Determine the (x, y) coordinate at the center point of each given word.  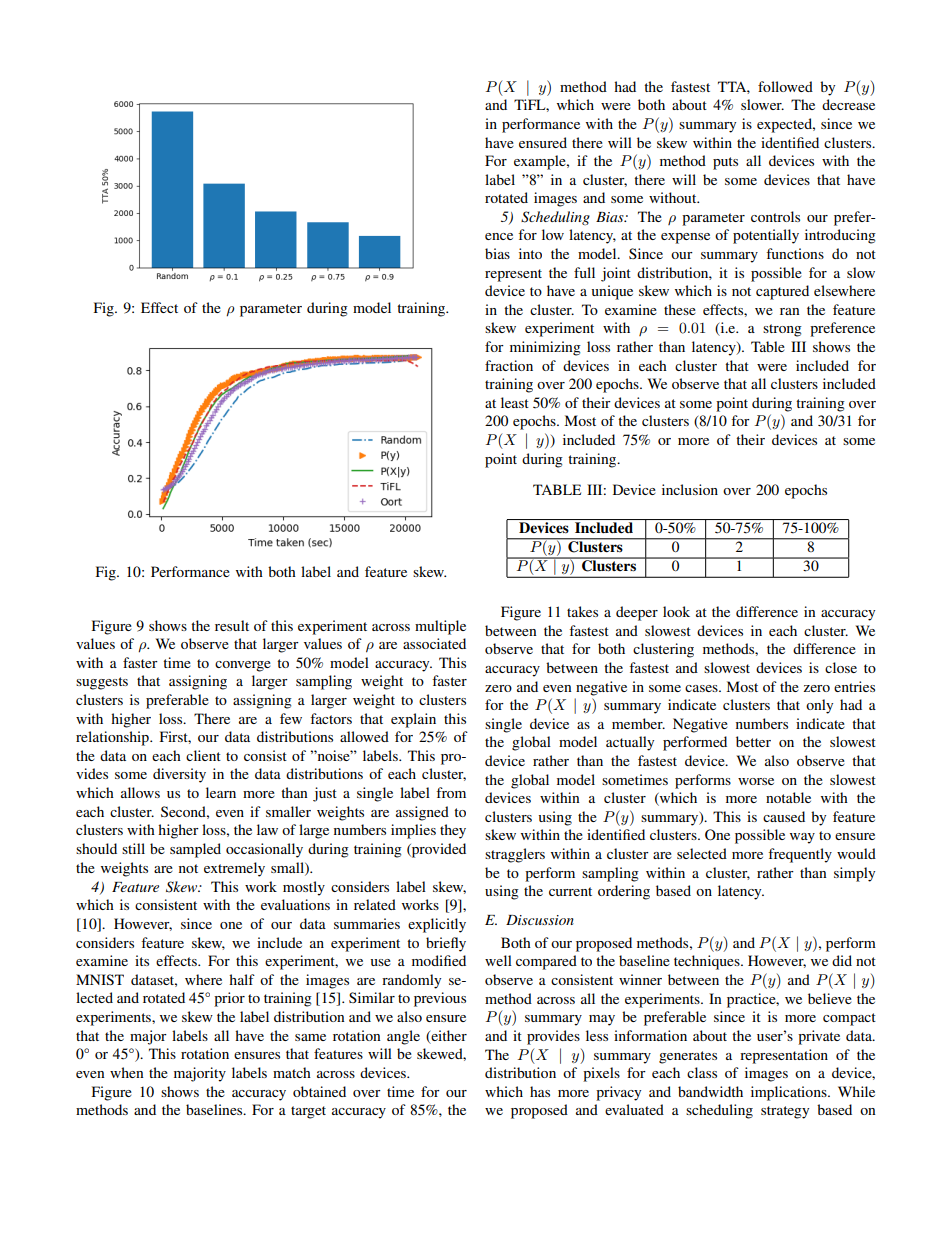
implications (790, 1093)
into (530, 253)
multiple (440, 627)
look (676, 611)
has (540, 1091)
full (584, 272)
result (232, 625)
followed (785, 86)
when (127, 1072)
